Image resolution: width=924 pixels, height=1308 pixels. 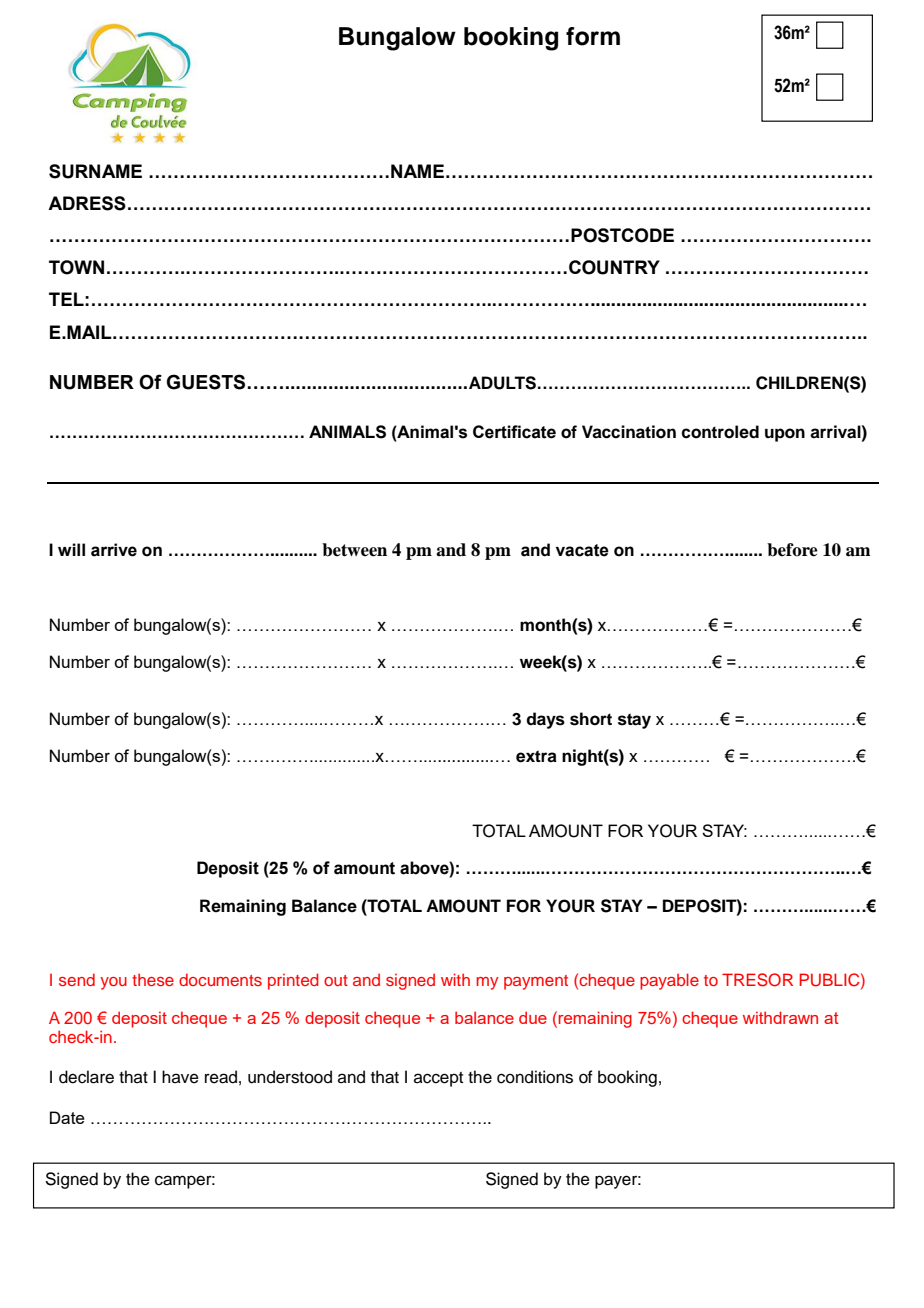 What do you see at coordinates (514, 432) in the image?
I see `Certificate` at bounding box center [514, 432].
